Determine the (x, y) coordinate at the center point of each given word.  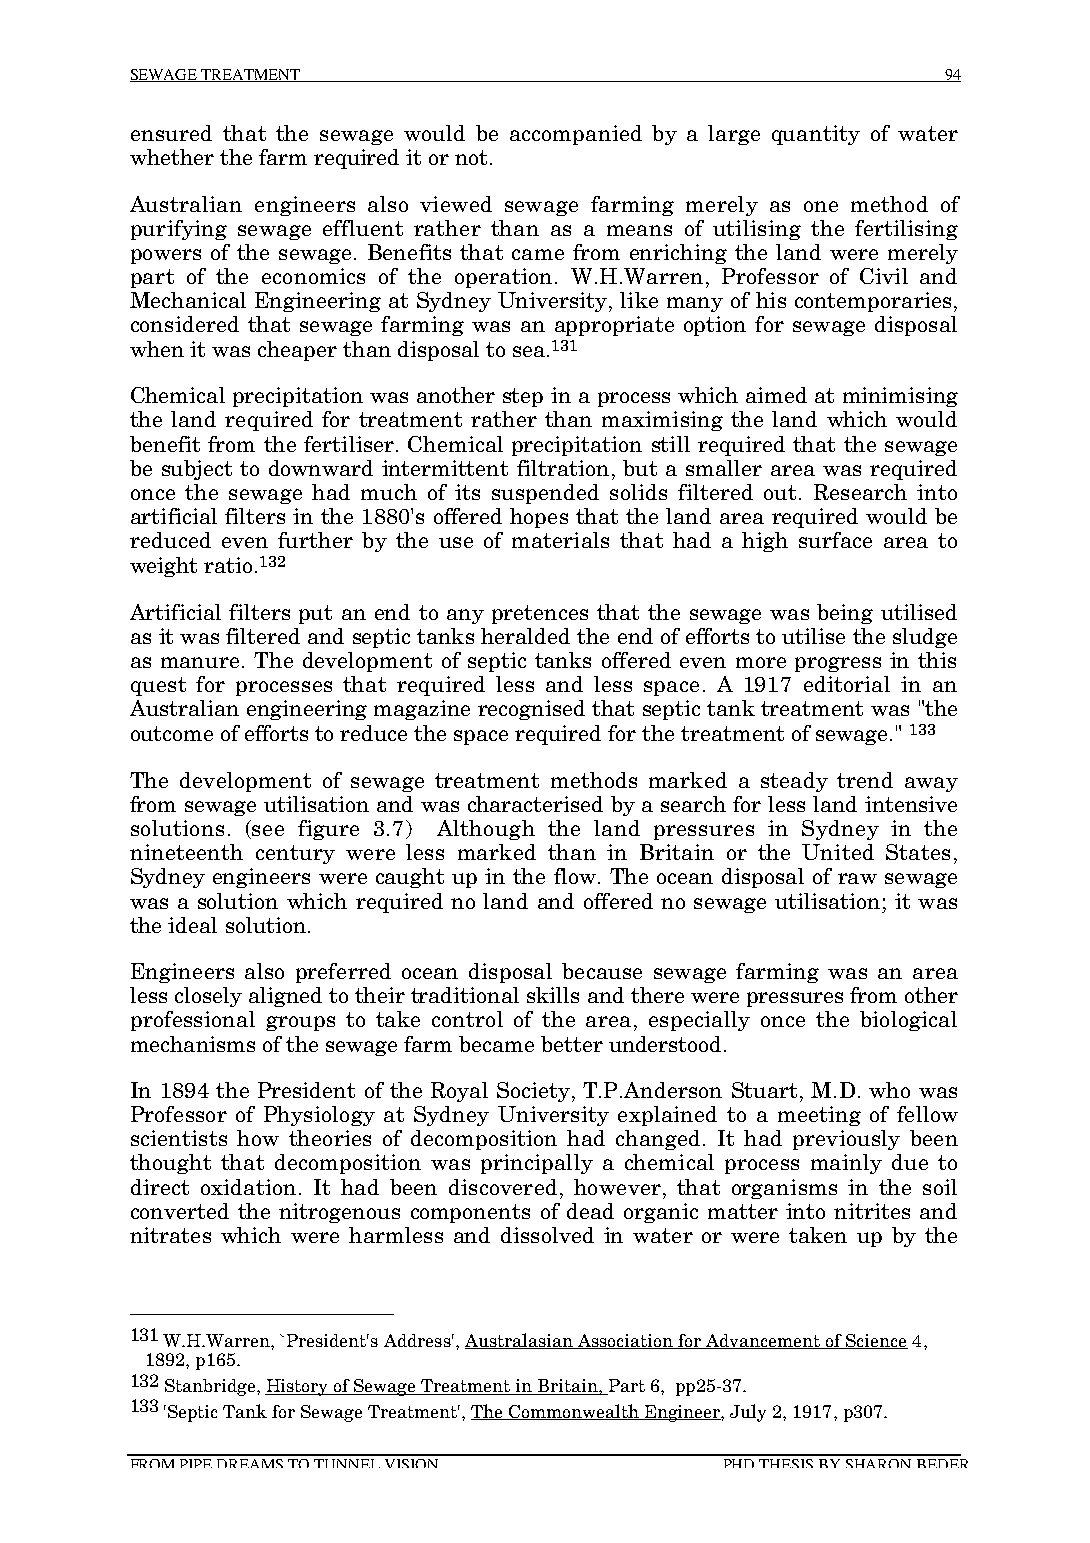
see (268, 830)
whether (172, 157)
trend (865, 780)
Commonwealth (574, 1412)
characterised (535, 804)
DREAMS (250, 1463)
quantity (816, 135)
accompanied (576, 135)
